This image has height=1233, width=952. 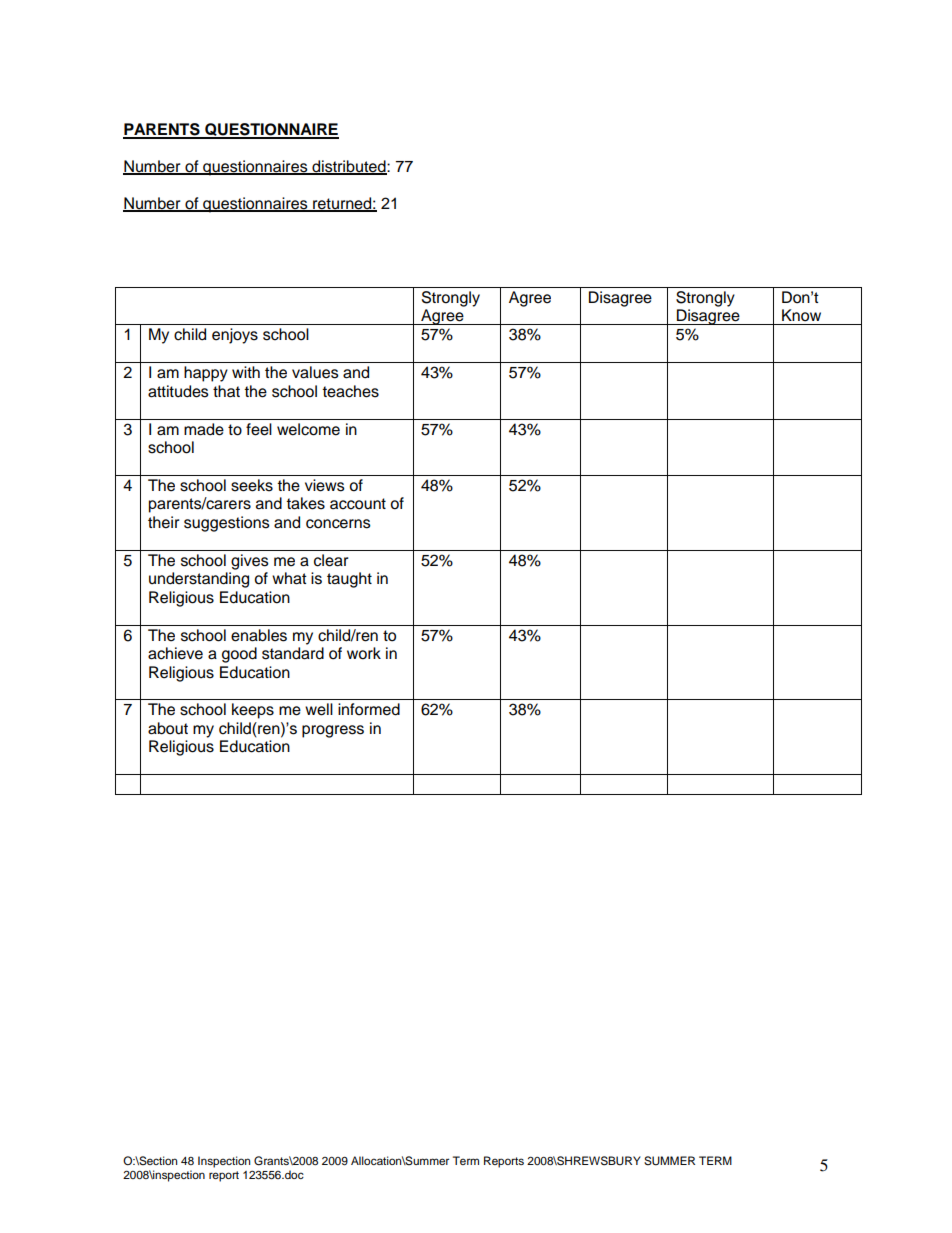 What do you see at coordinates (227, 524) in the image?
I see `suggestions` at bounding box center [227, 524].
